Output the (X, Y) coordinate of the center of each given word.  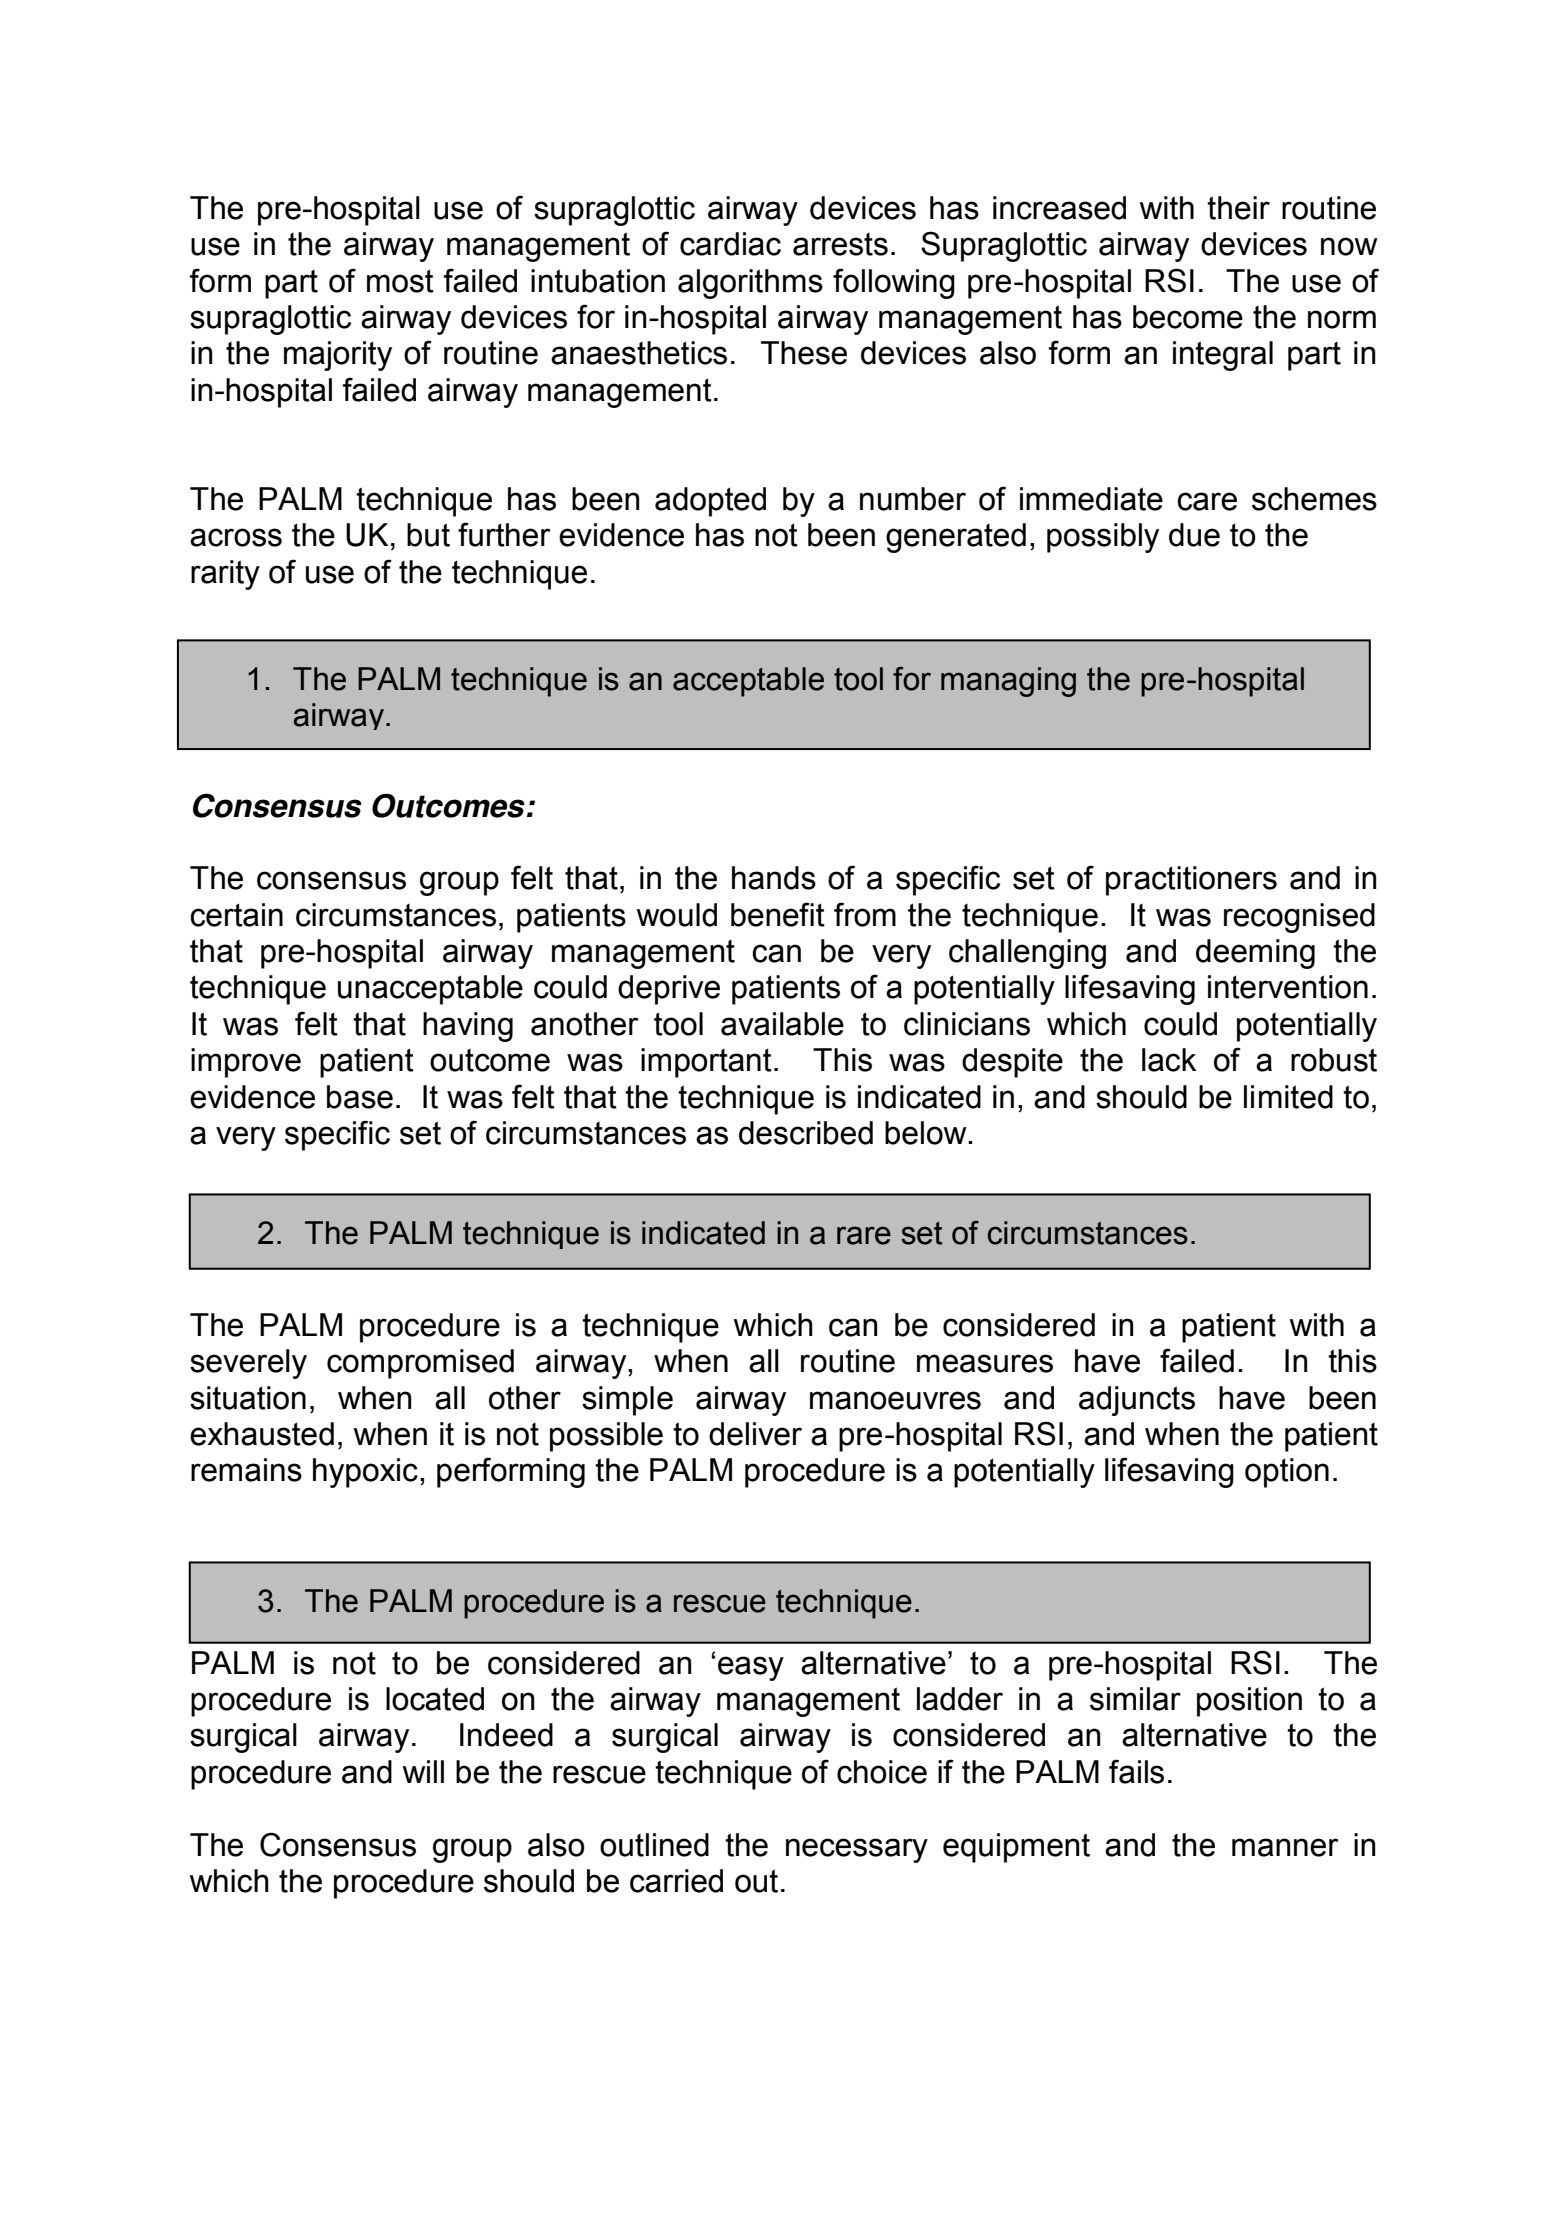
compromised (420, 1364)
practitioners (1191, 881)
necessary (857, 1850)
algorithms (750, 284)
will (423, 1771)
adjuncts (1137, 1401)
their (1238, 208)
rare (864, 1235)
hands (774, 878)
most (400, 281)
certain (236, 915)
